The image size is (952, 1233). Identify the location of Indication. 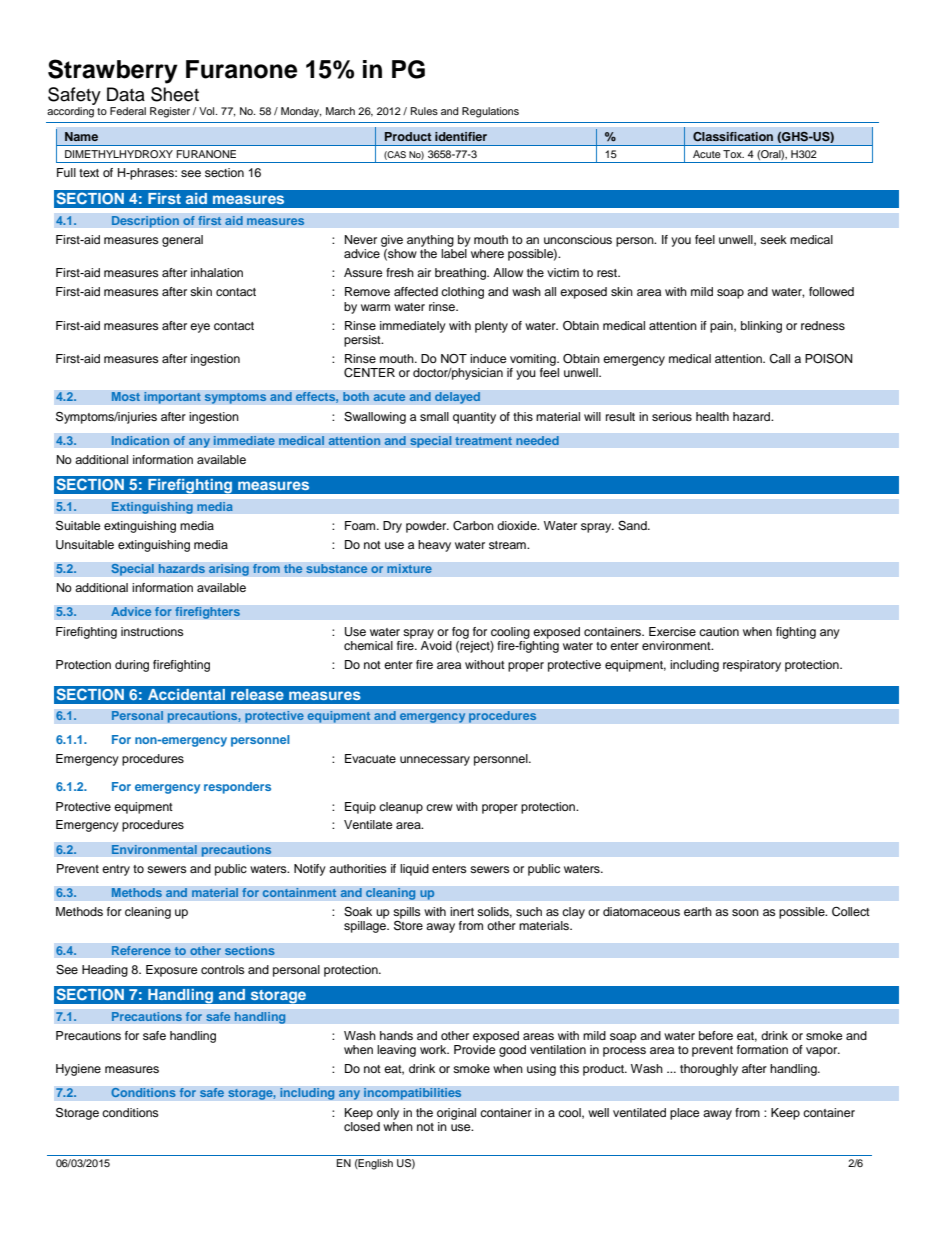
(140, 441).
